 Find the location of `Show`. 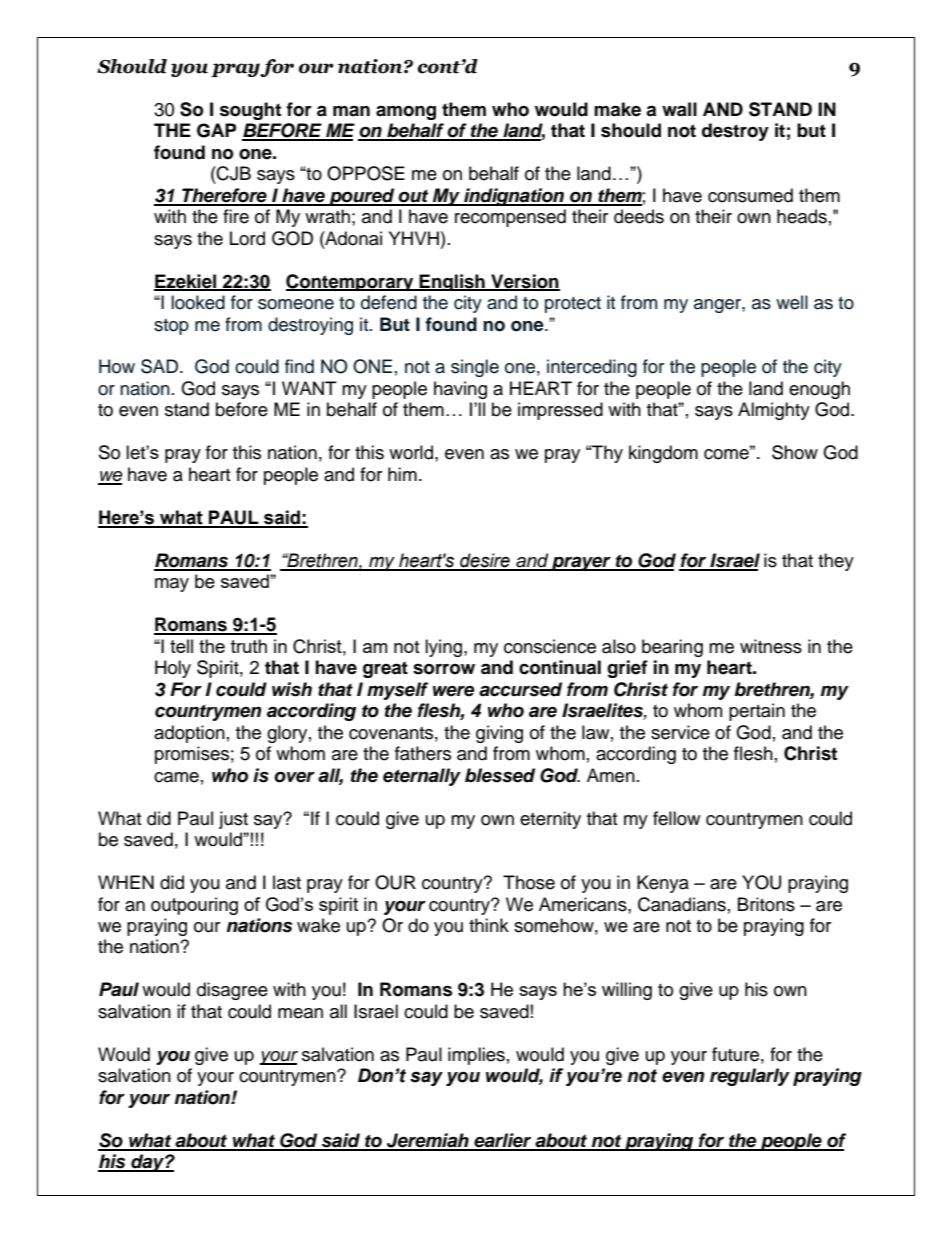

Show is located at coordinates (795, 452).
